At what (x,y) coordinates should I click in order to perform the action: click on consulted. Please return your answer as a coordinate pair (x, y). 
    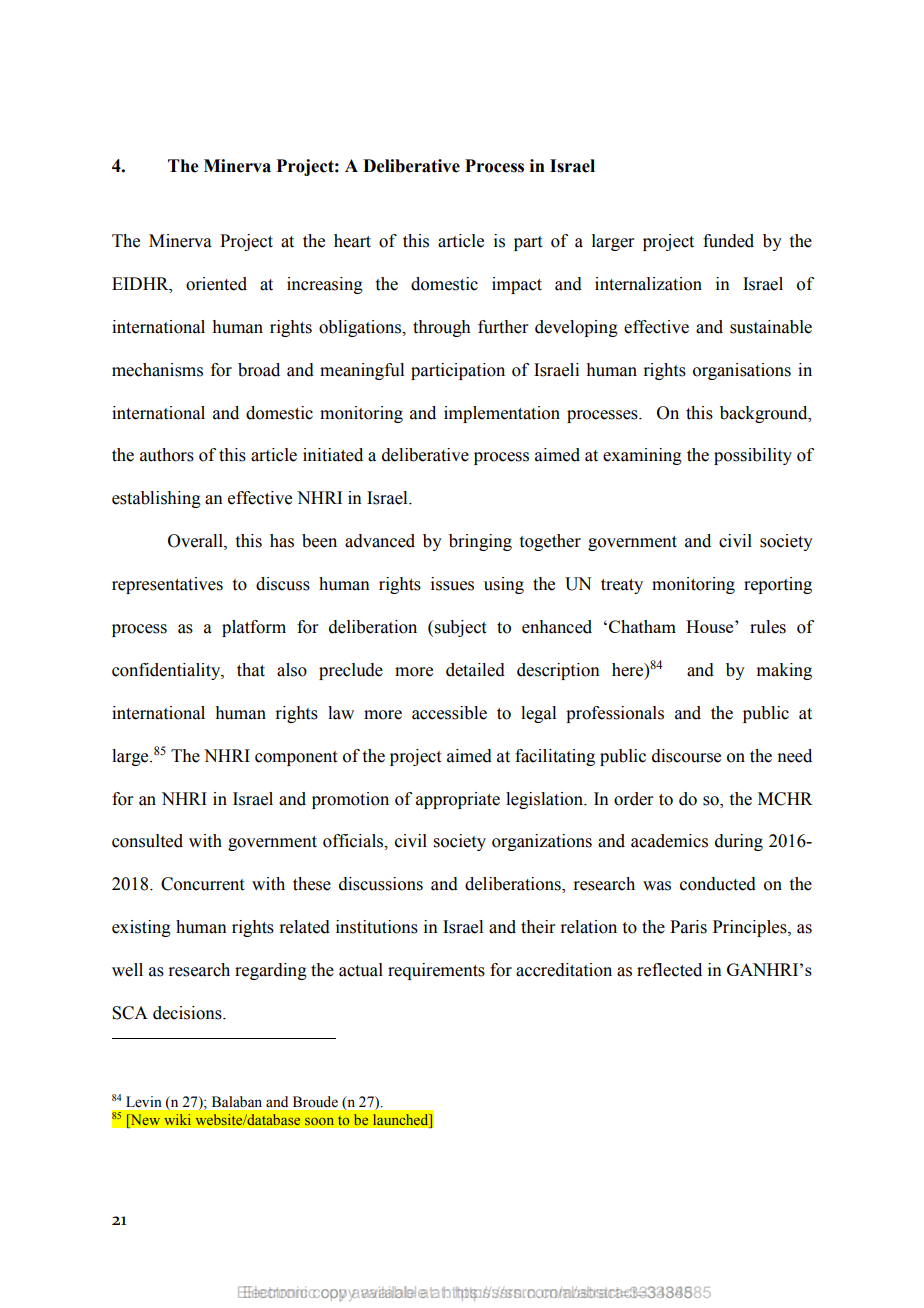
    Looking at the image, I should click on (147, 841).
